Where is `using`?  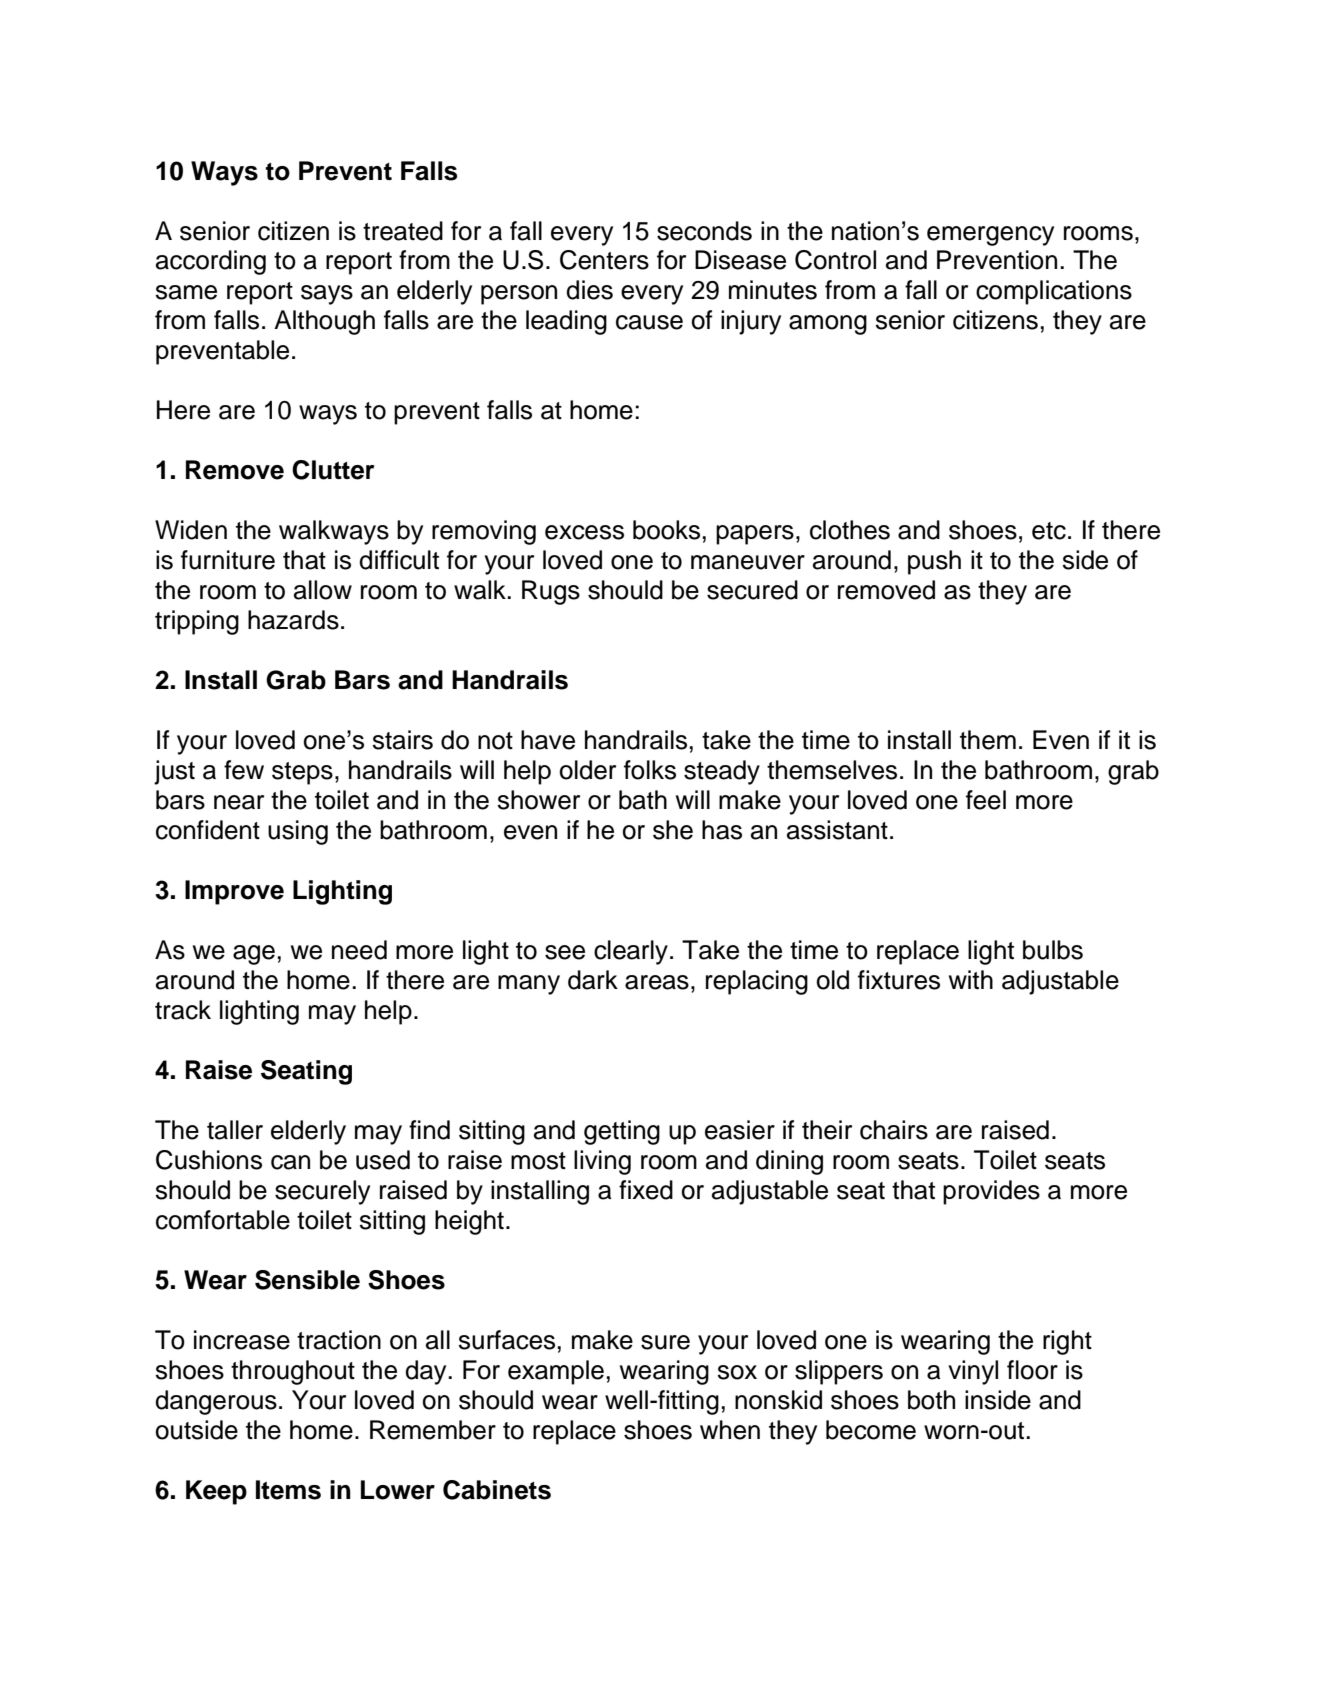
using is located at coordinates (298, 832).
